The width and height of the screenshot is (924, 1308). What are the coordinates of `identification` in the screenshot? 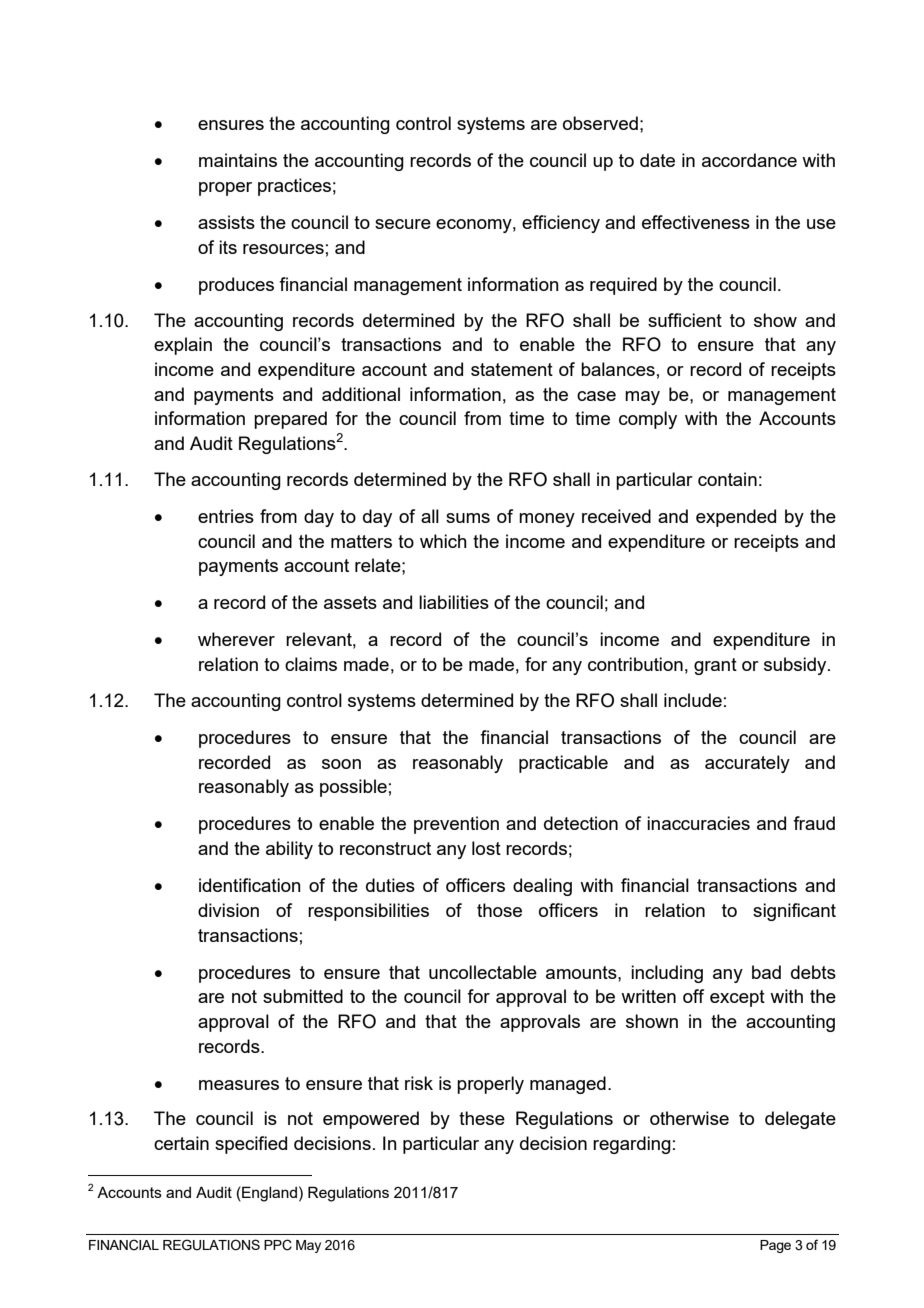 It's located at (250, 885).
